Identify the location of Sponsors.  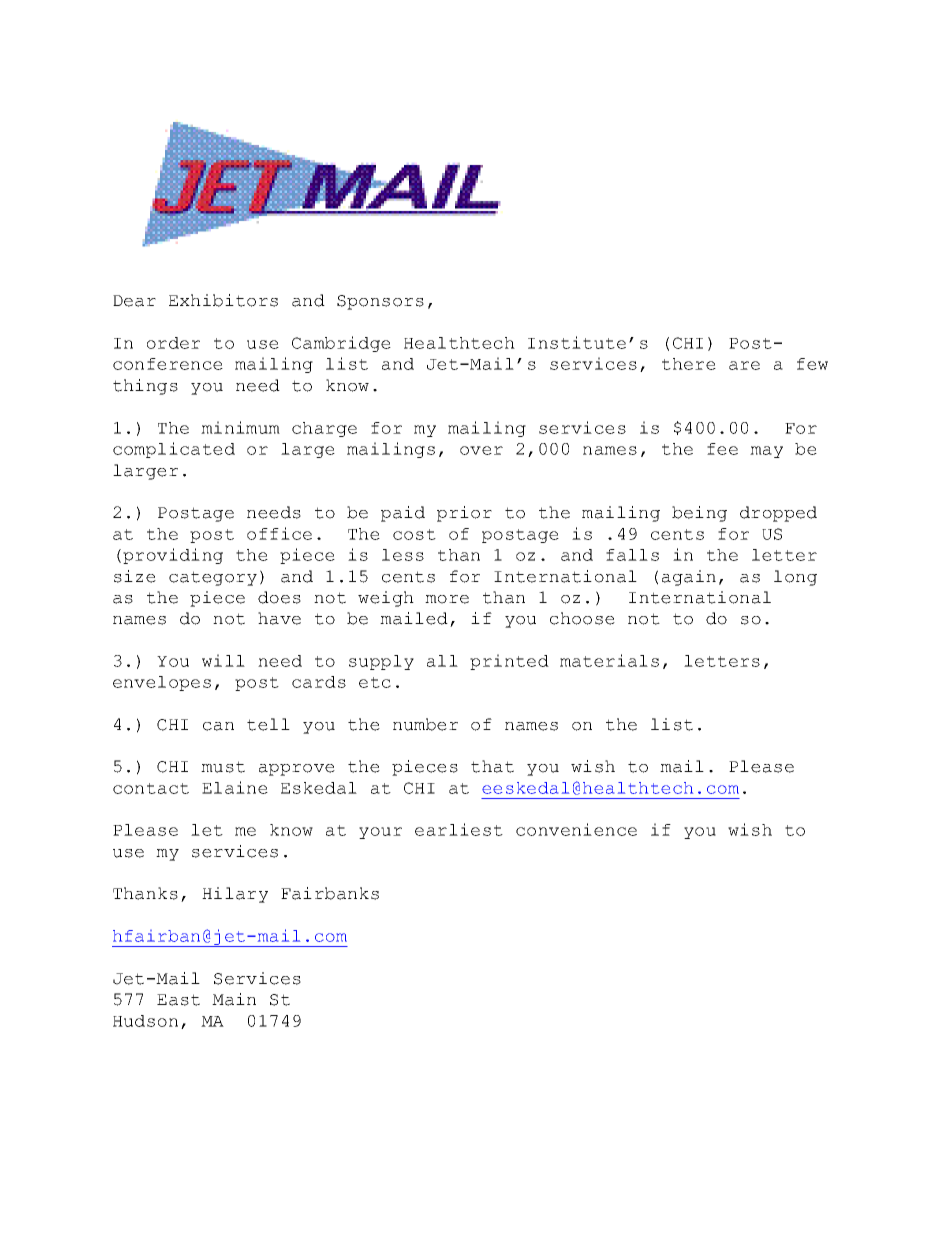
(380, 302).
